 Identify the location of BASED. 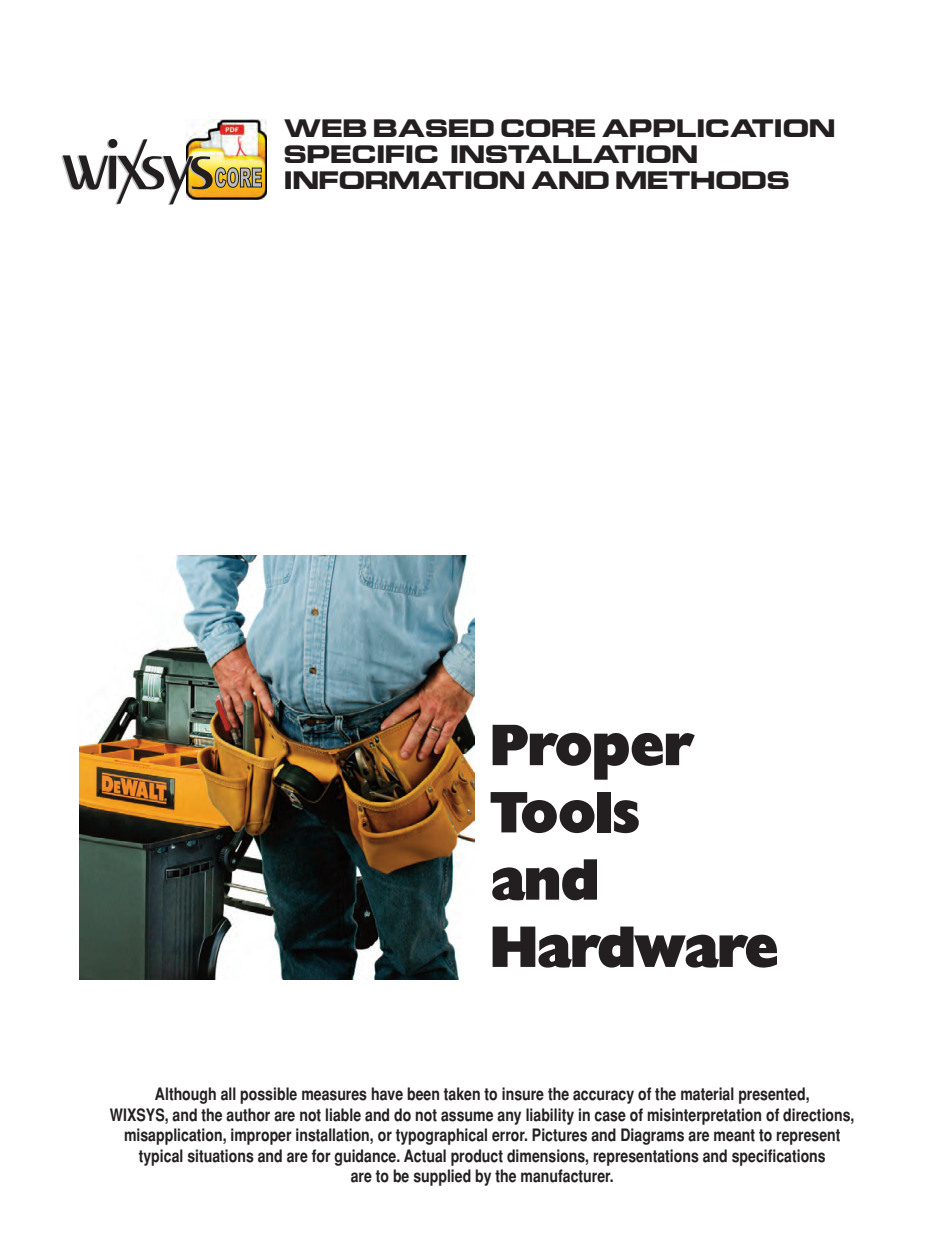
(434, 128).
